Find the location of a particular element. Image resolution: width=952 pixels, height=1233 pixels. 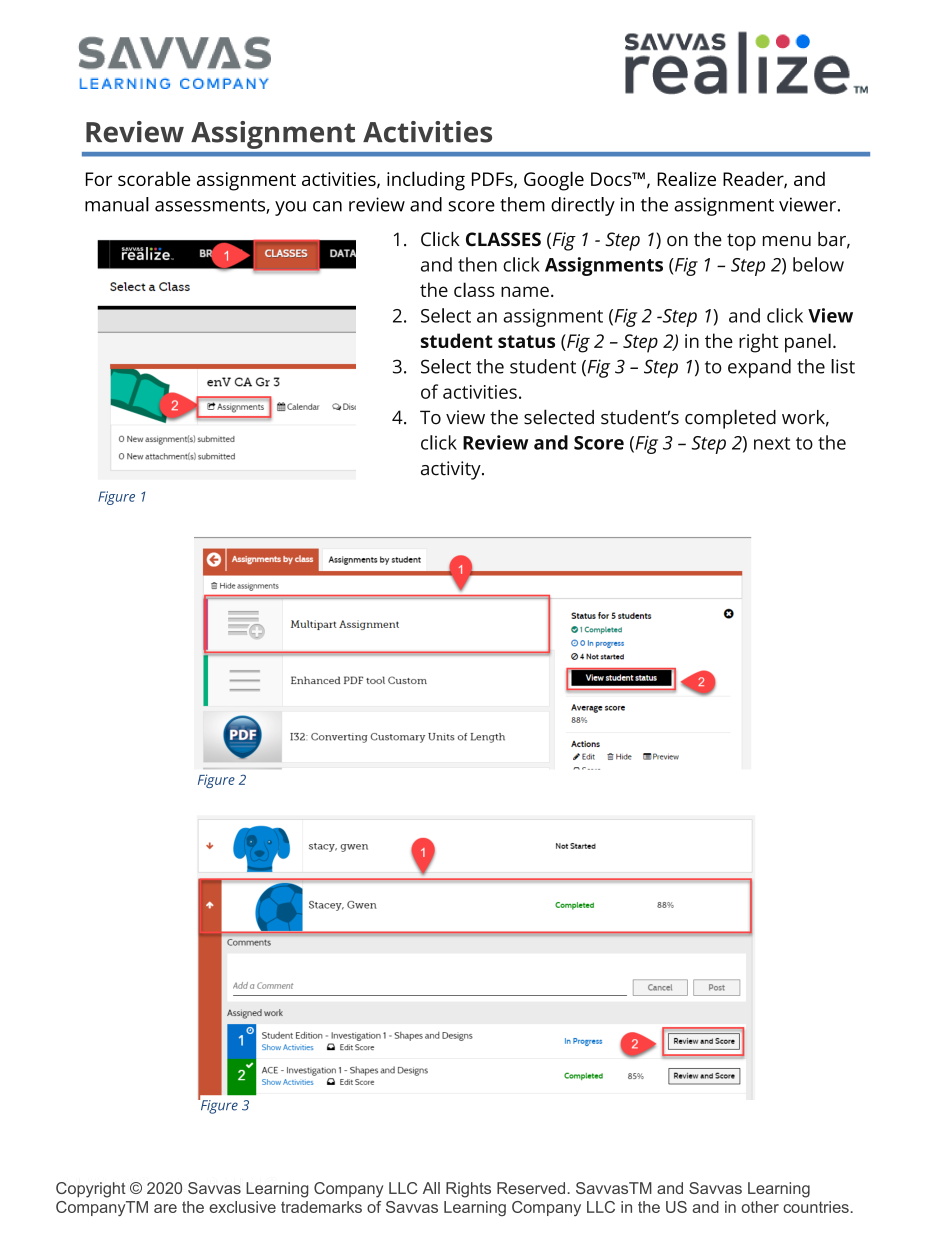

top is located at coordinates (741, 242).
